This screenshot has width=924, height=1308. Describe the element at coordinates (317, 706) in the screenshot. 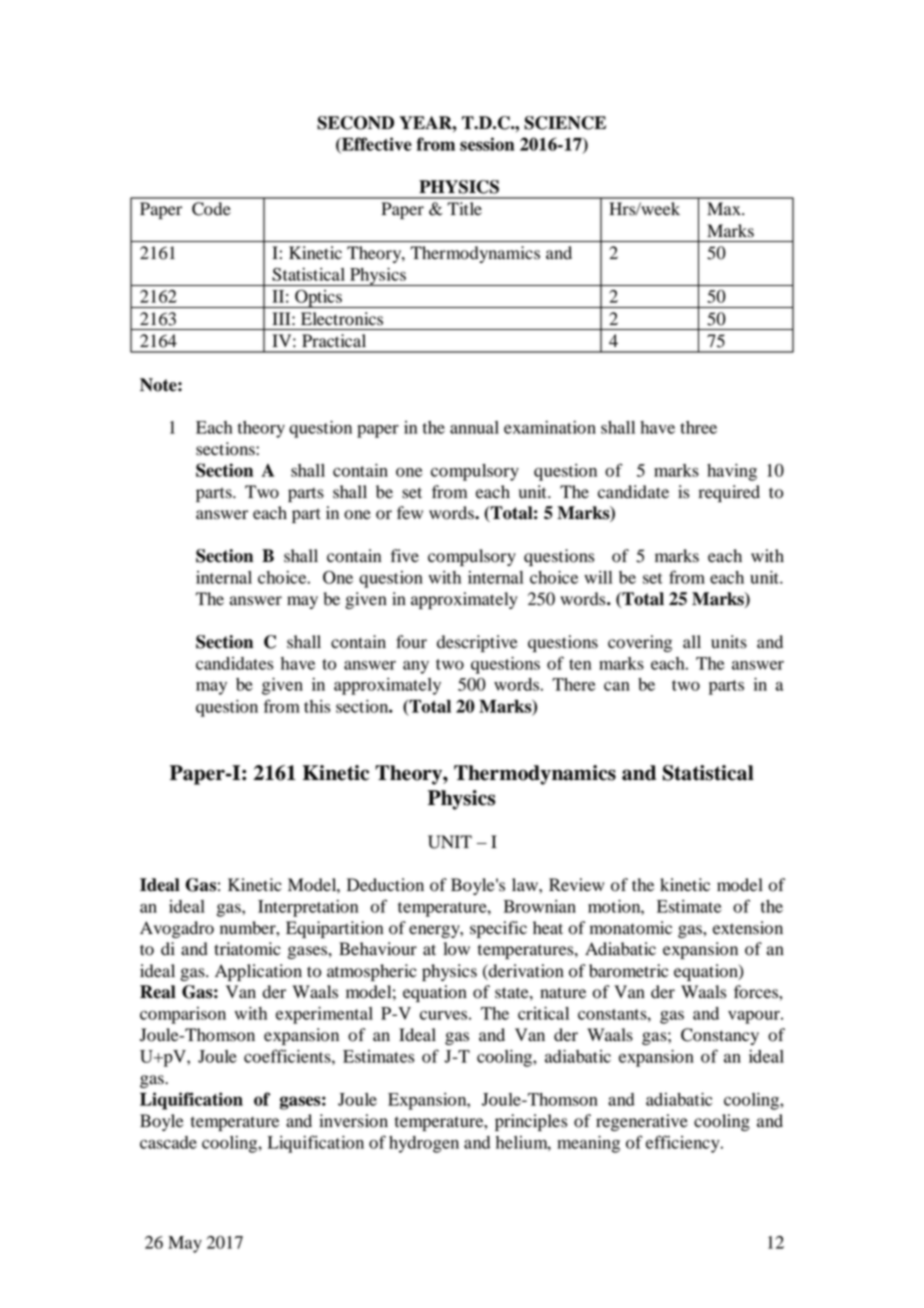

I see `this` at that location.
